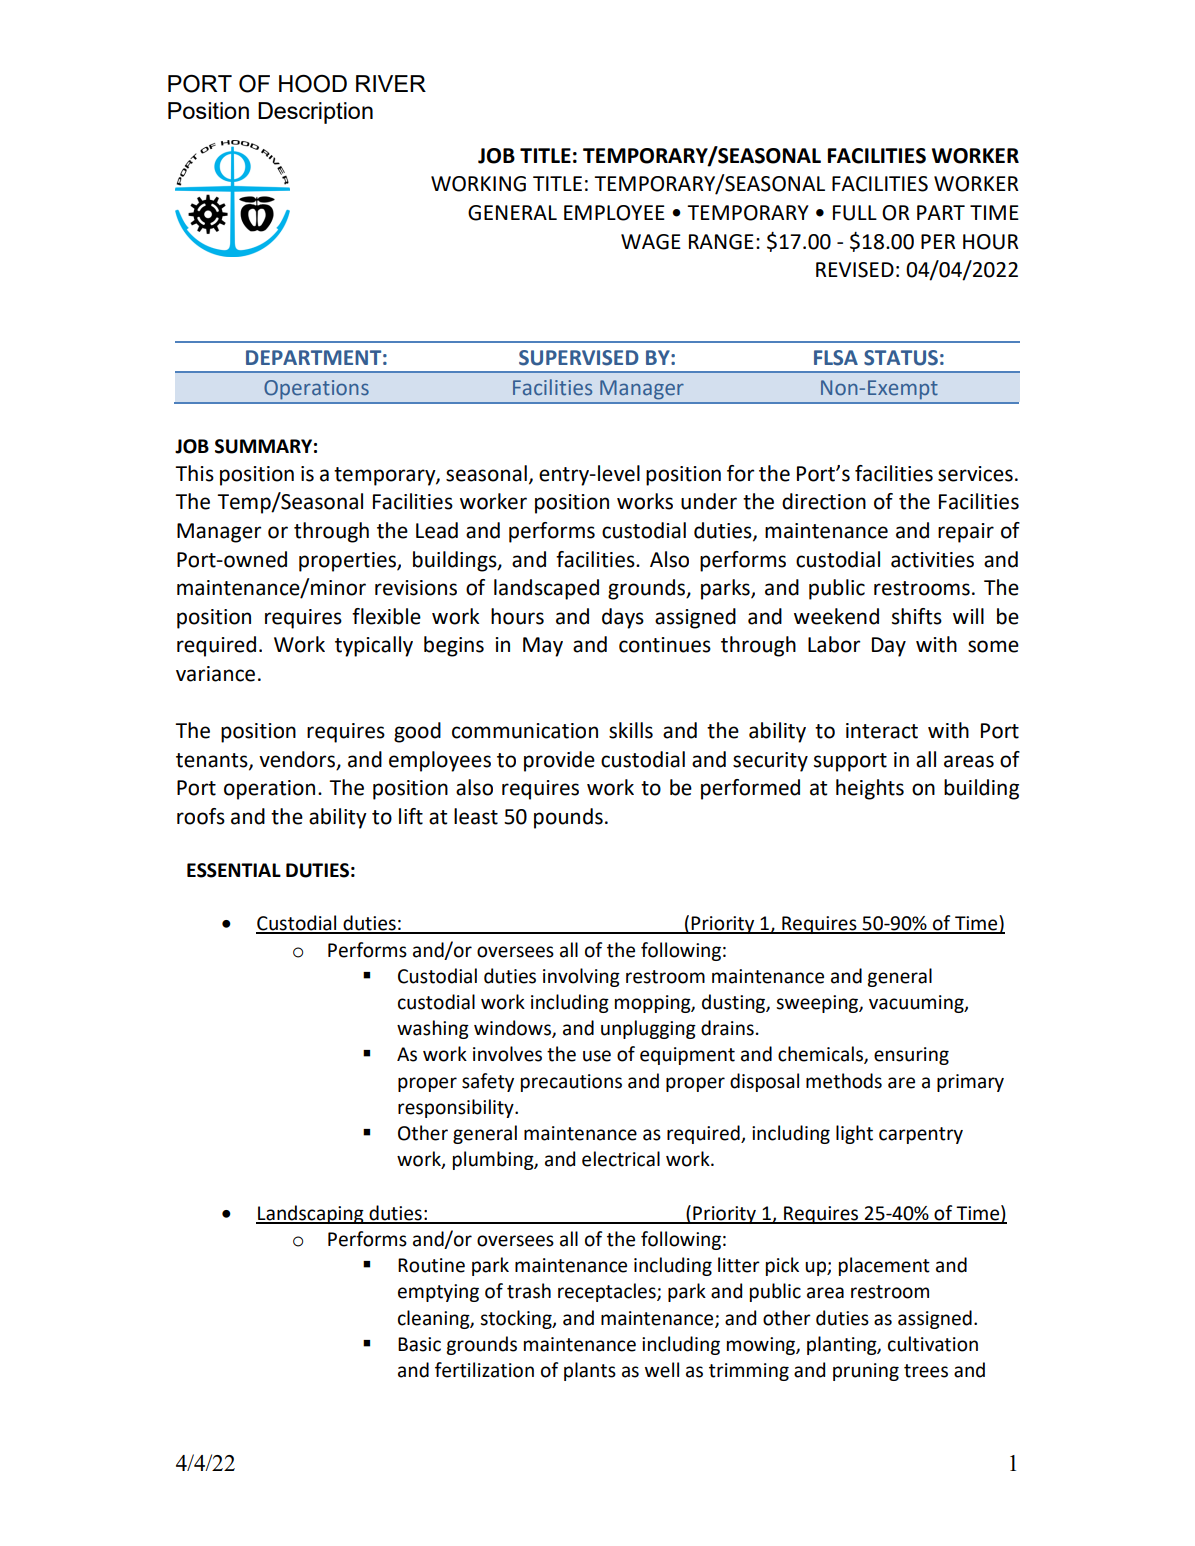 The width and height of the screenshot is (1195, 1546). I want to click on landscaped, so click(546, 589).
